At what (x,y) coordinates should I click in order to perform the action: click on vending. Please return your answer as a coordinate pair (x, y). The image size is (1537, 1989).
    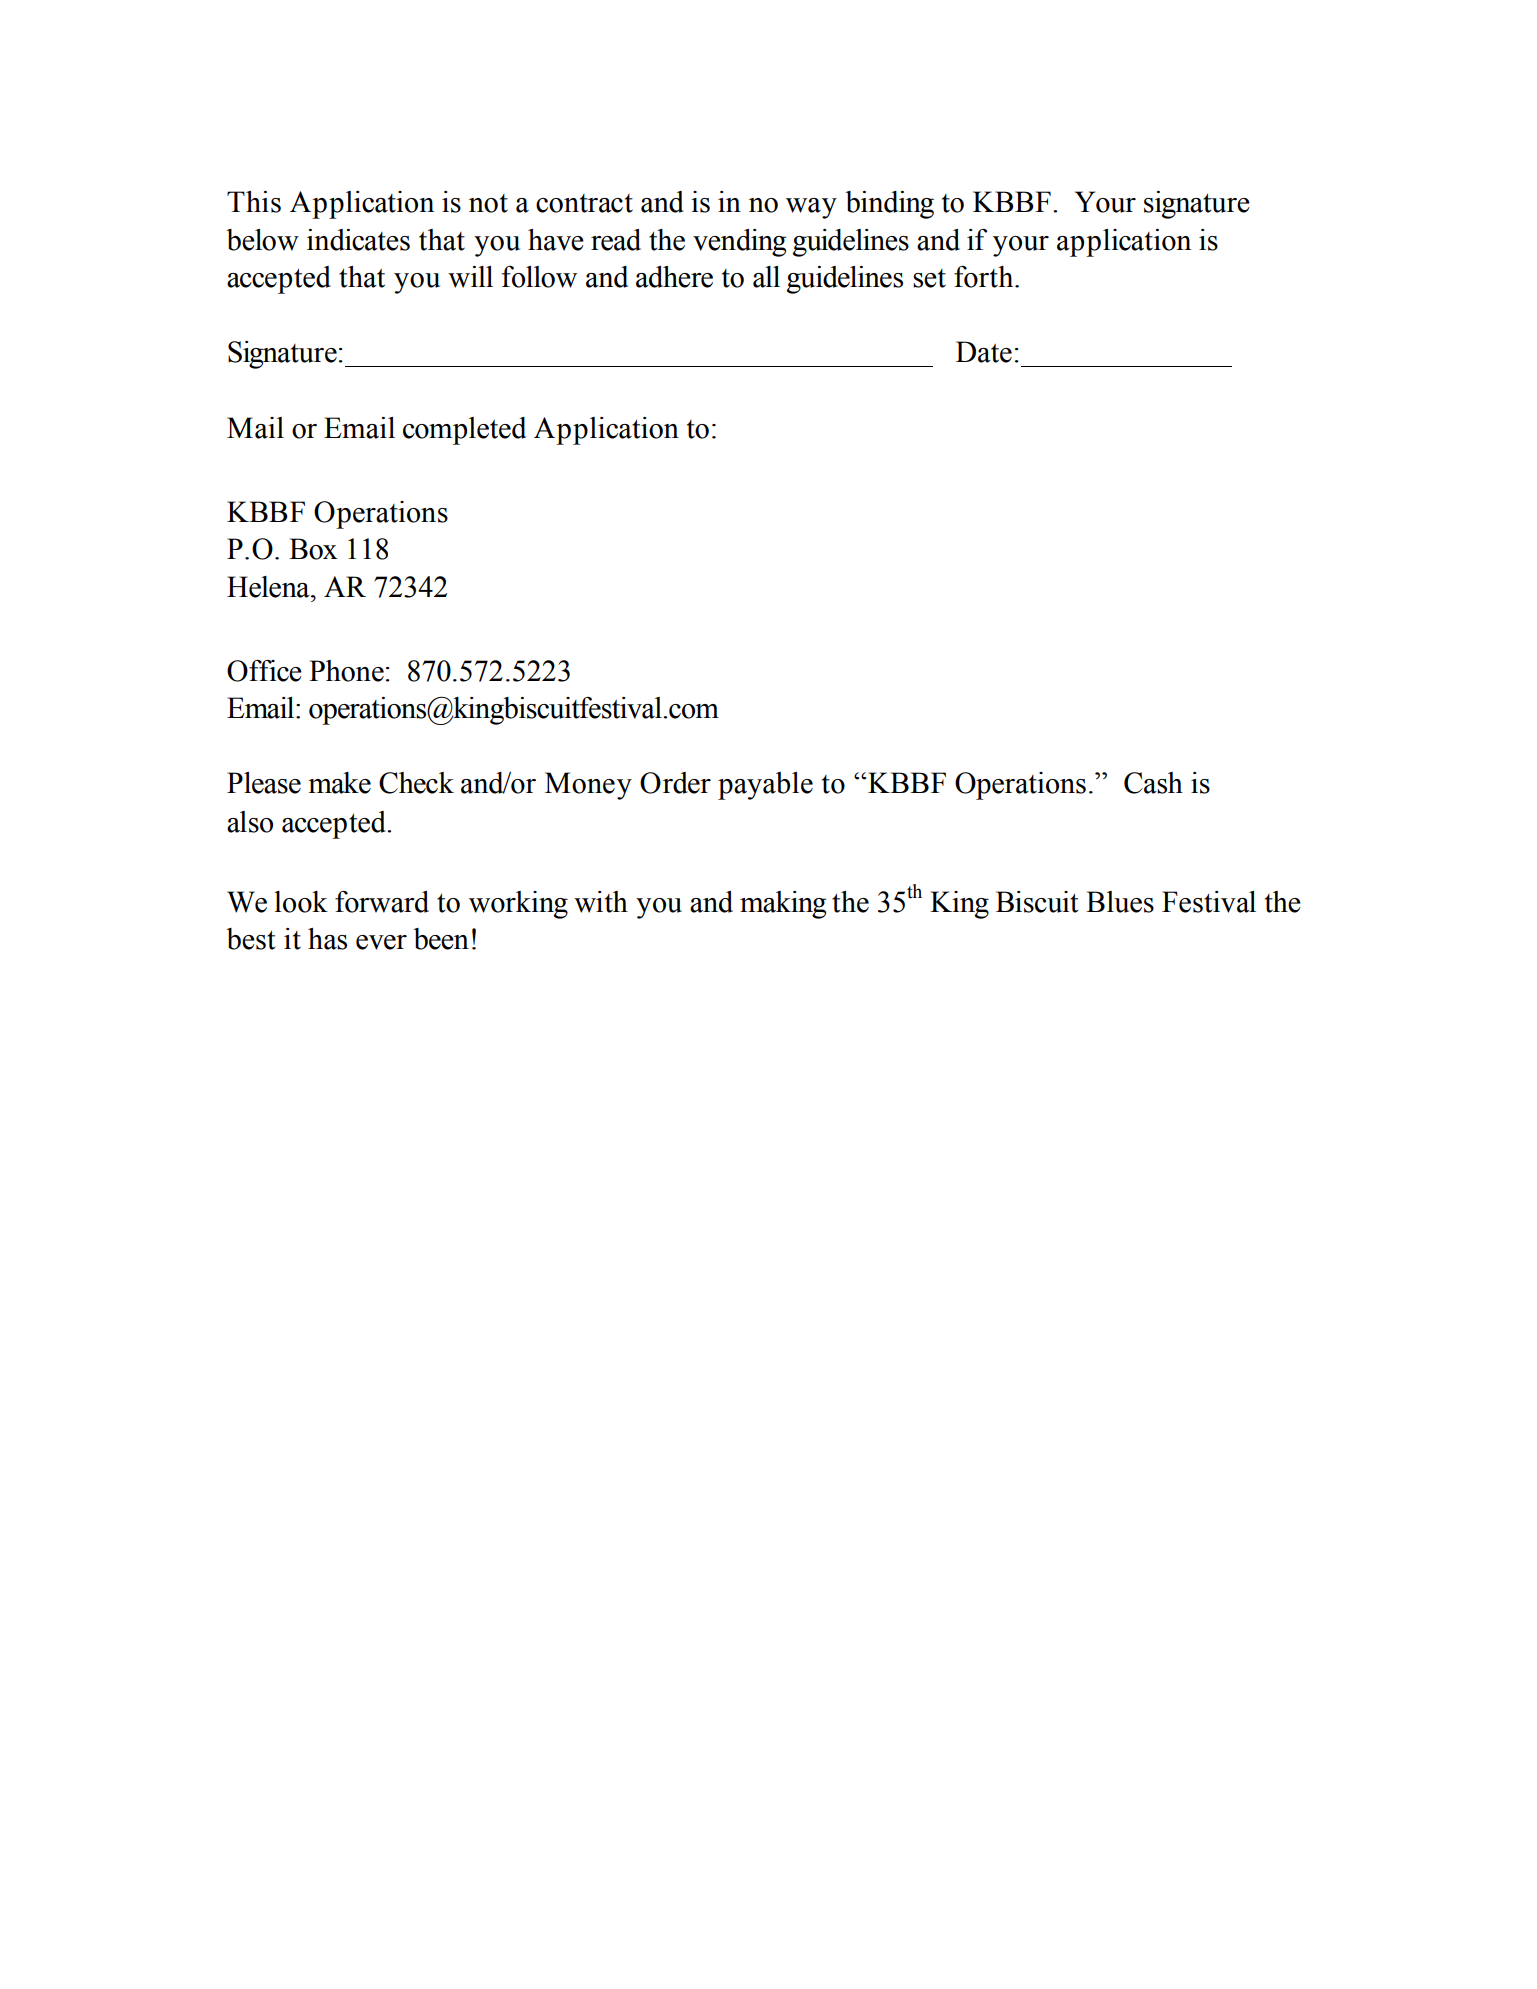
    Looking at the image, I should click on (739, 243).
